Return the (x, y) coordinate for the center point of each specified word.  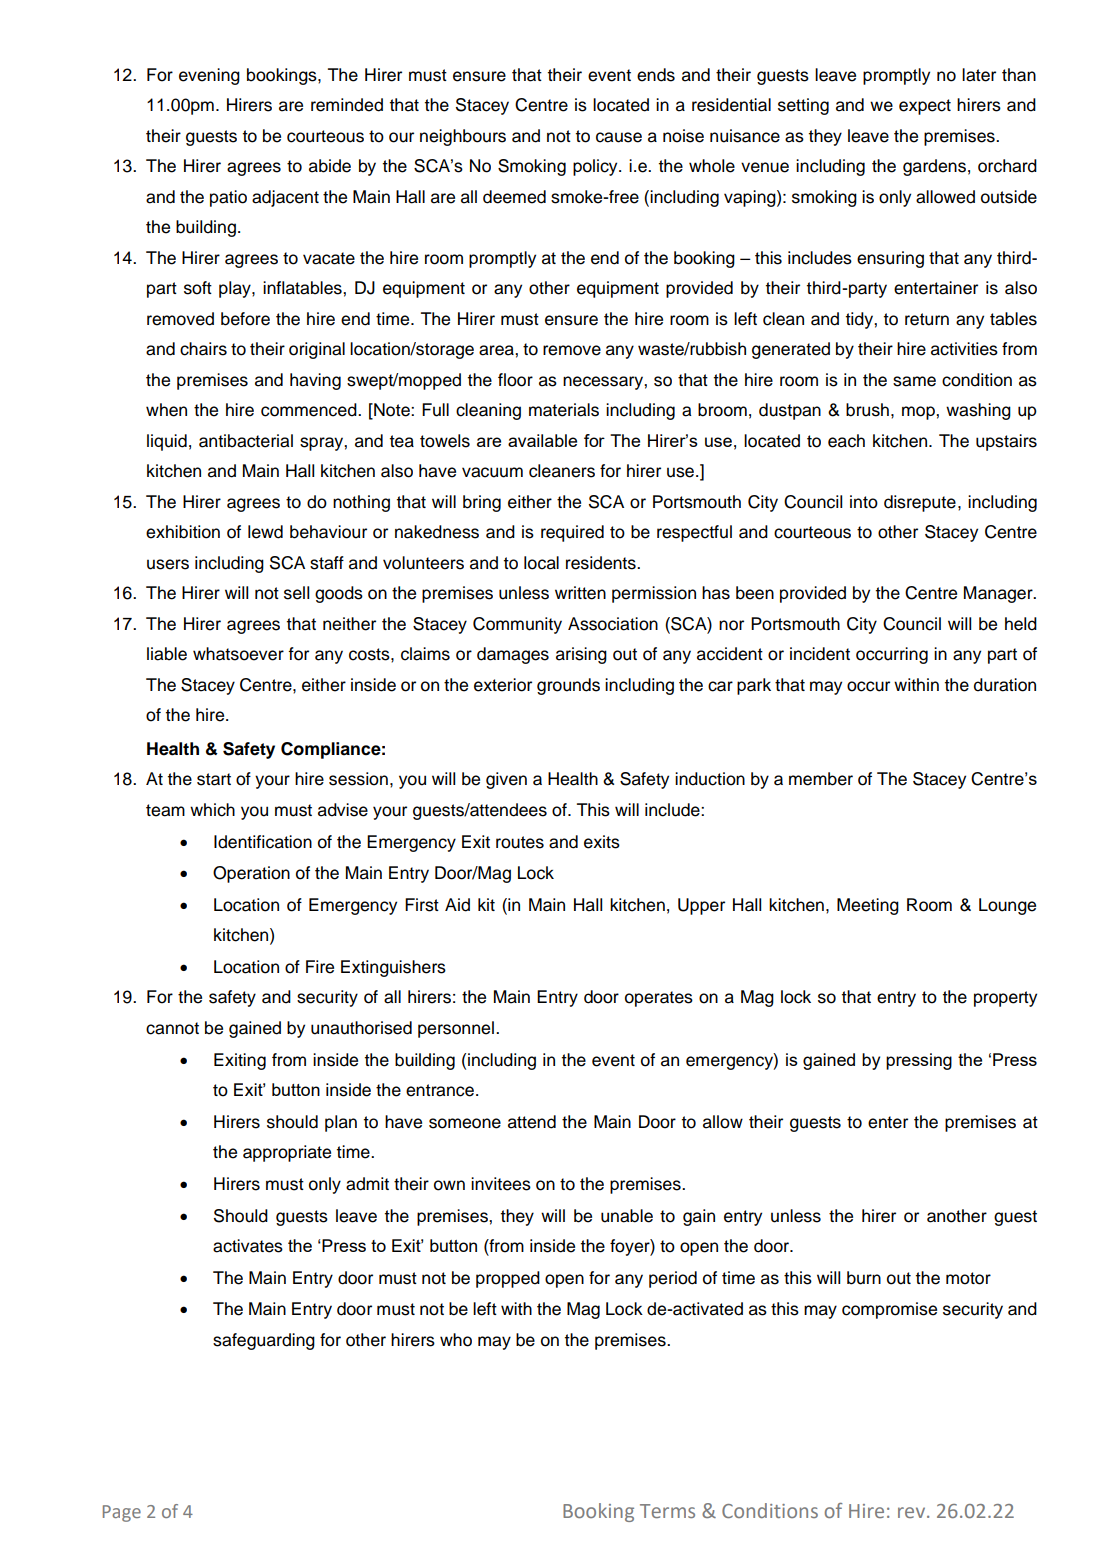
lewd (265, 532)
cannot (172, 1028)
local (541, 563)
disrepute (920, 503)
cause (619, 137)
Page (122, 1513)
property (1005, 999)
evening (209, 76)
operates (659, 999)
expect (925, 107)
